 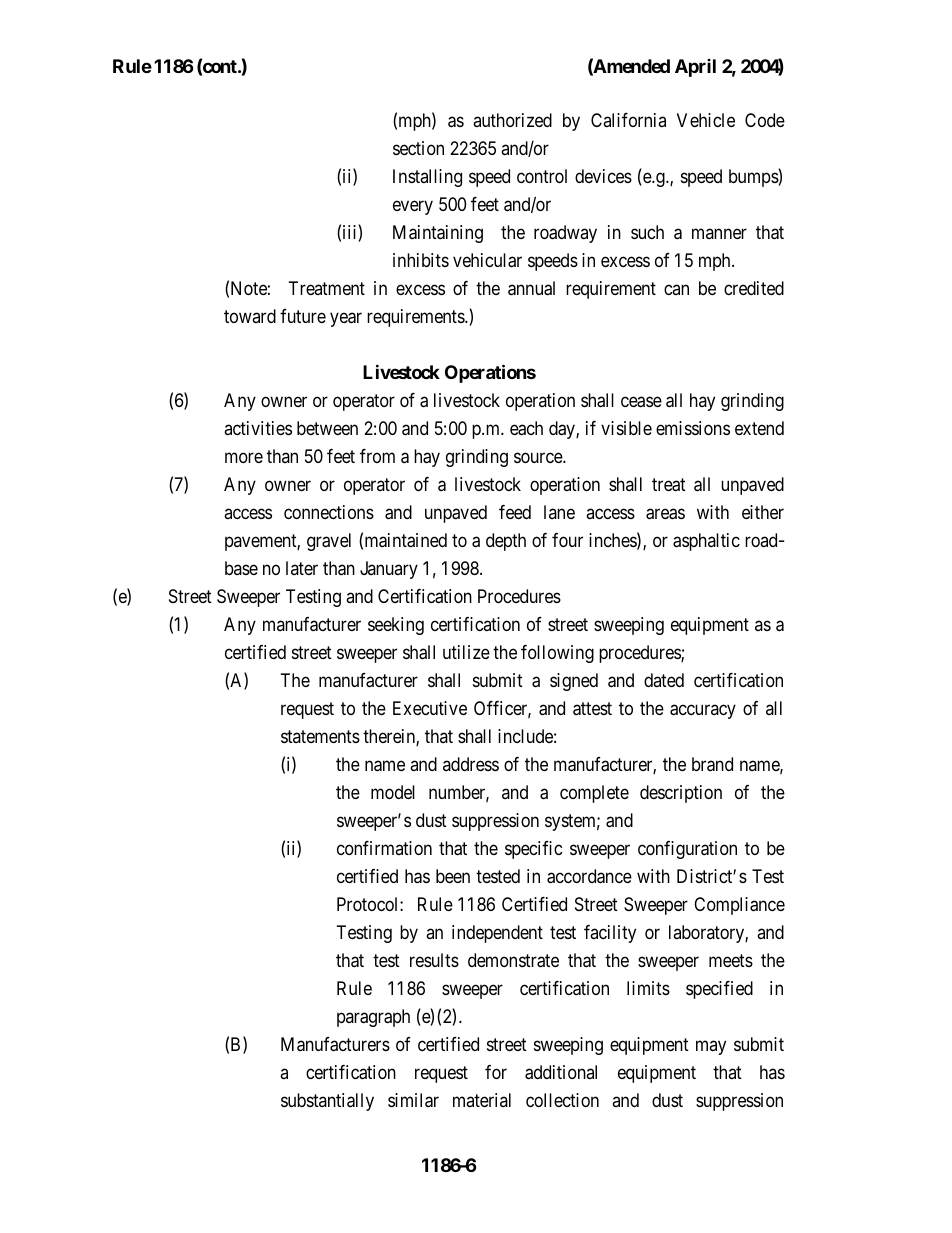 I want to click on Vehicle, so click(x=706, y=120).
